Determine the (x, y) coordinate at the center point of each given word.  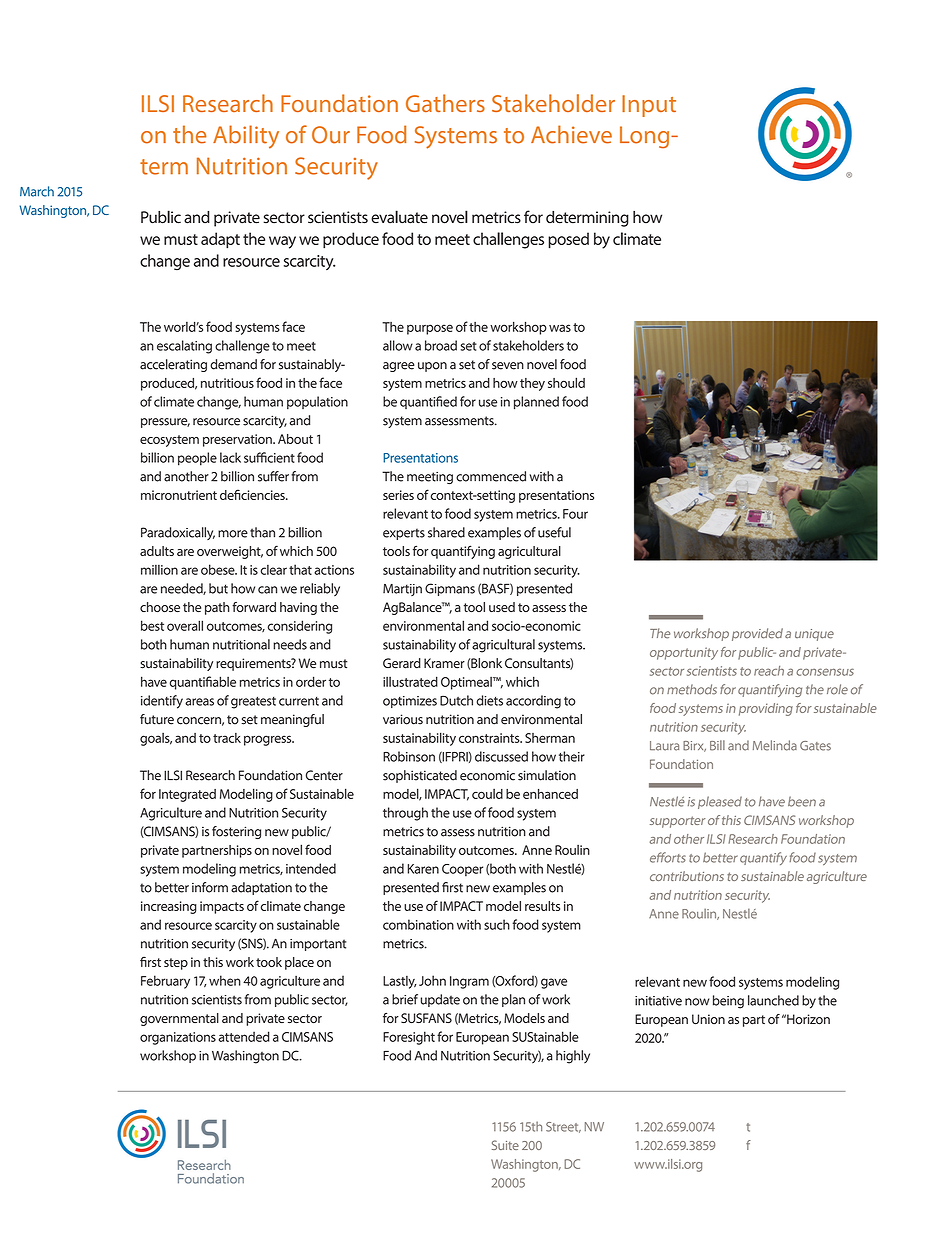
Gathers (445, 103)
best (152, 625)
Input (649, 106)
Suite (505, 1145)
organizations (178, 1038)
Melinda (775, 745)
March (37, 191)
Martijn (402, 590)
